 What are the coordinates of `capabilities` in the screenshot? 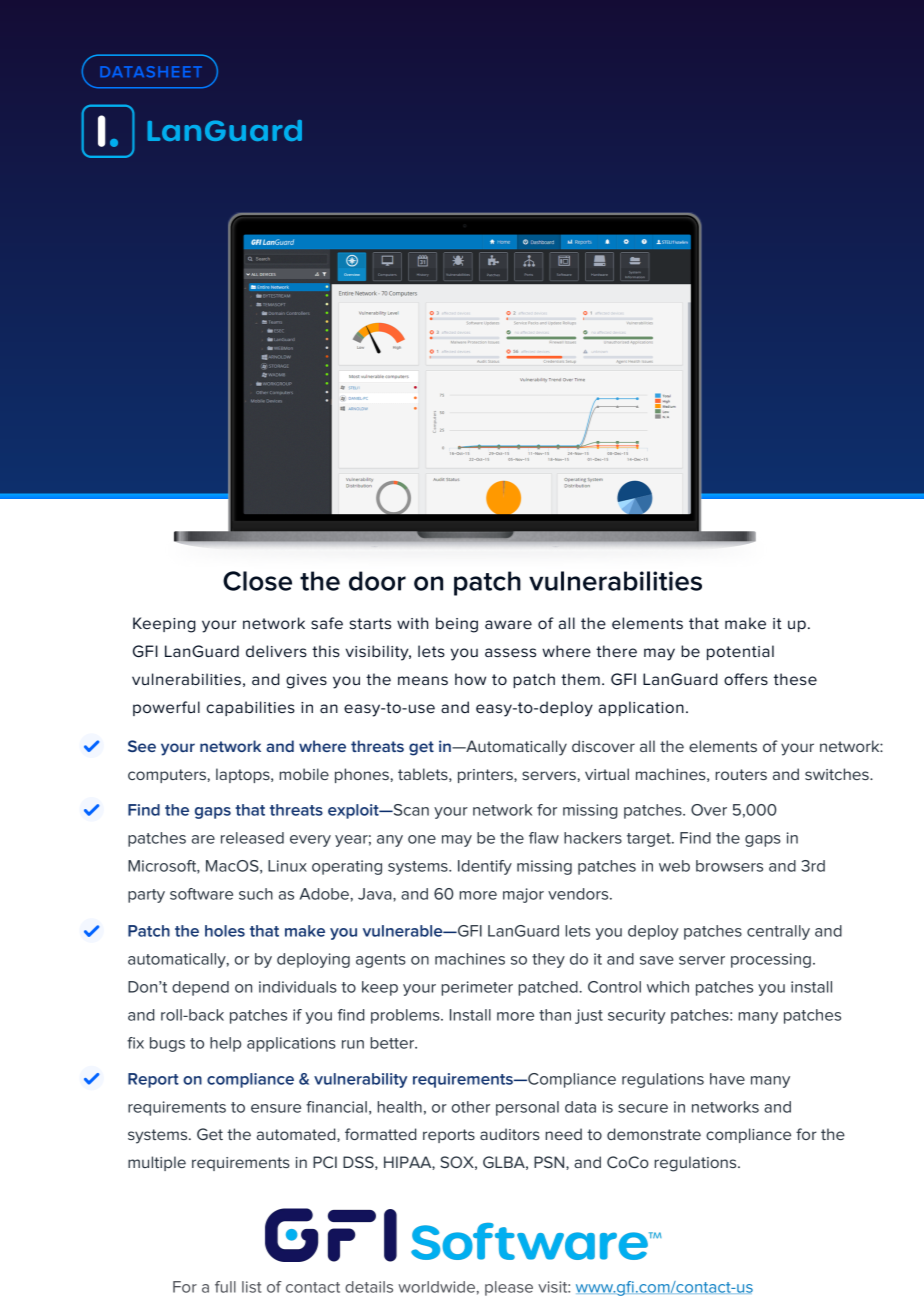 It's located at (251, 708).
